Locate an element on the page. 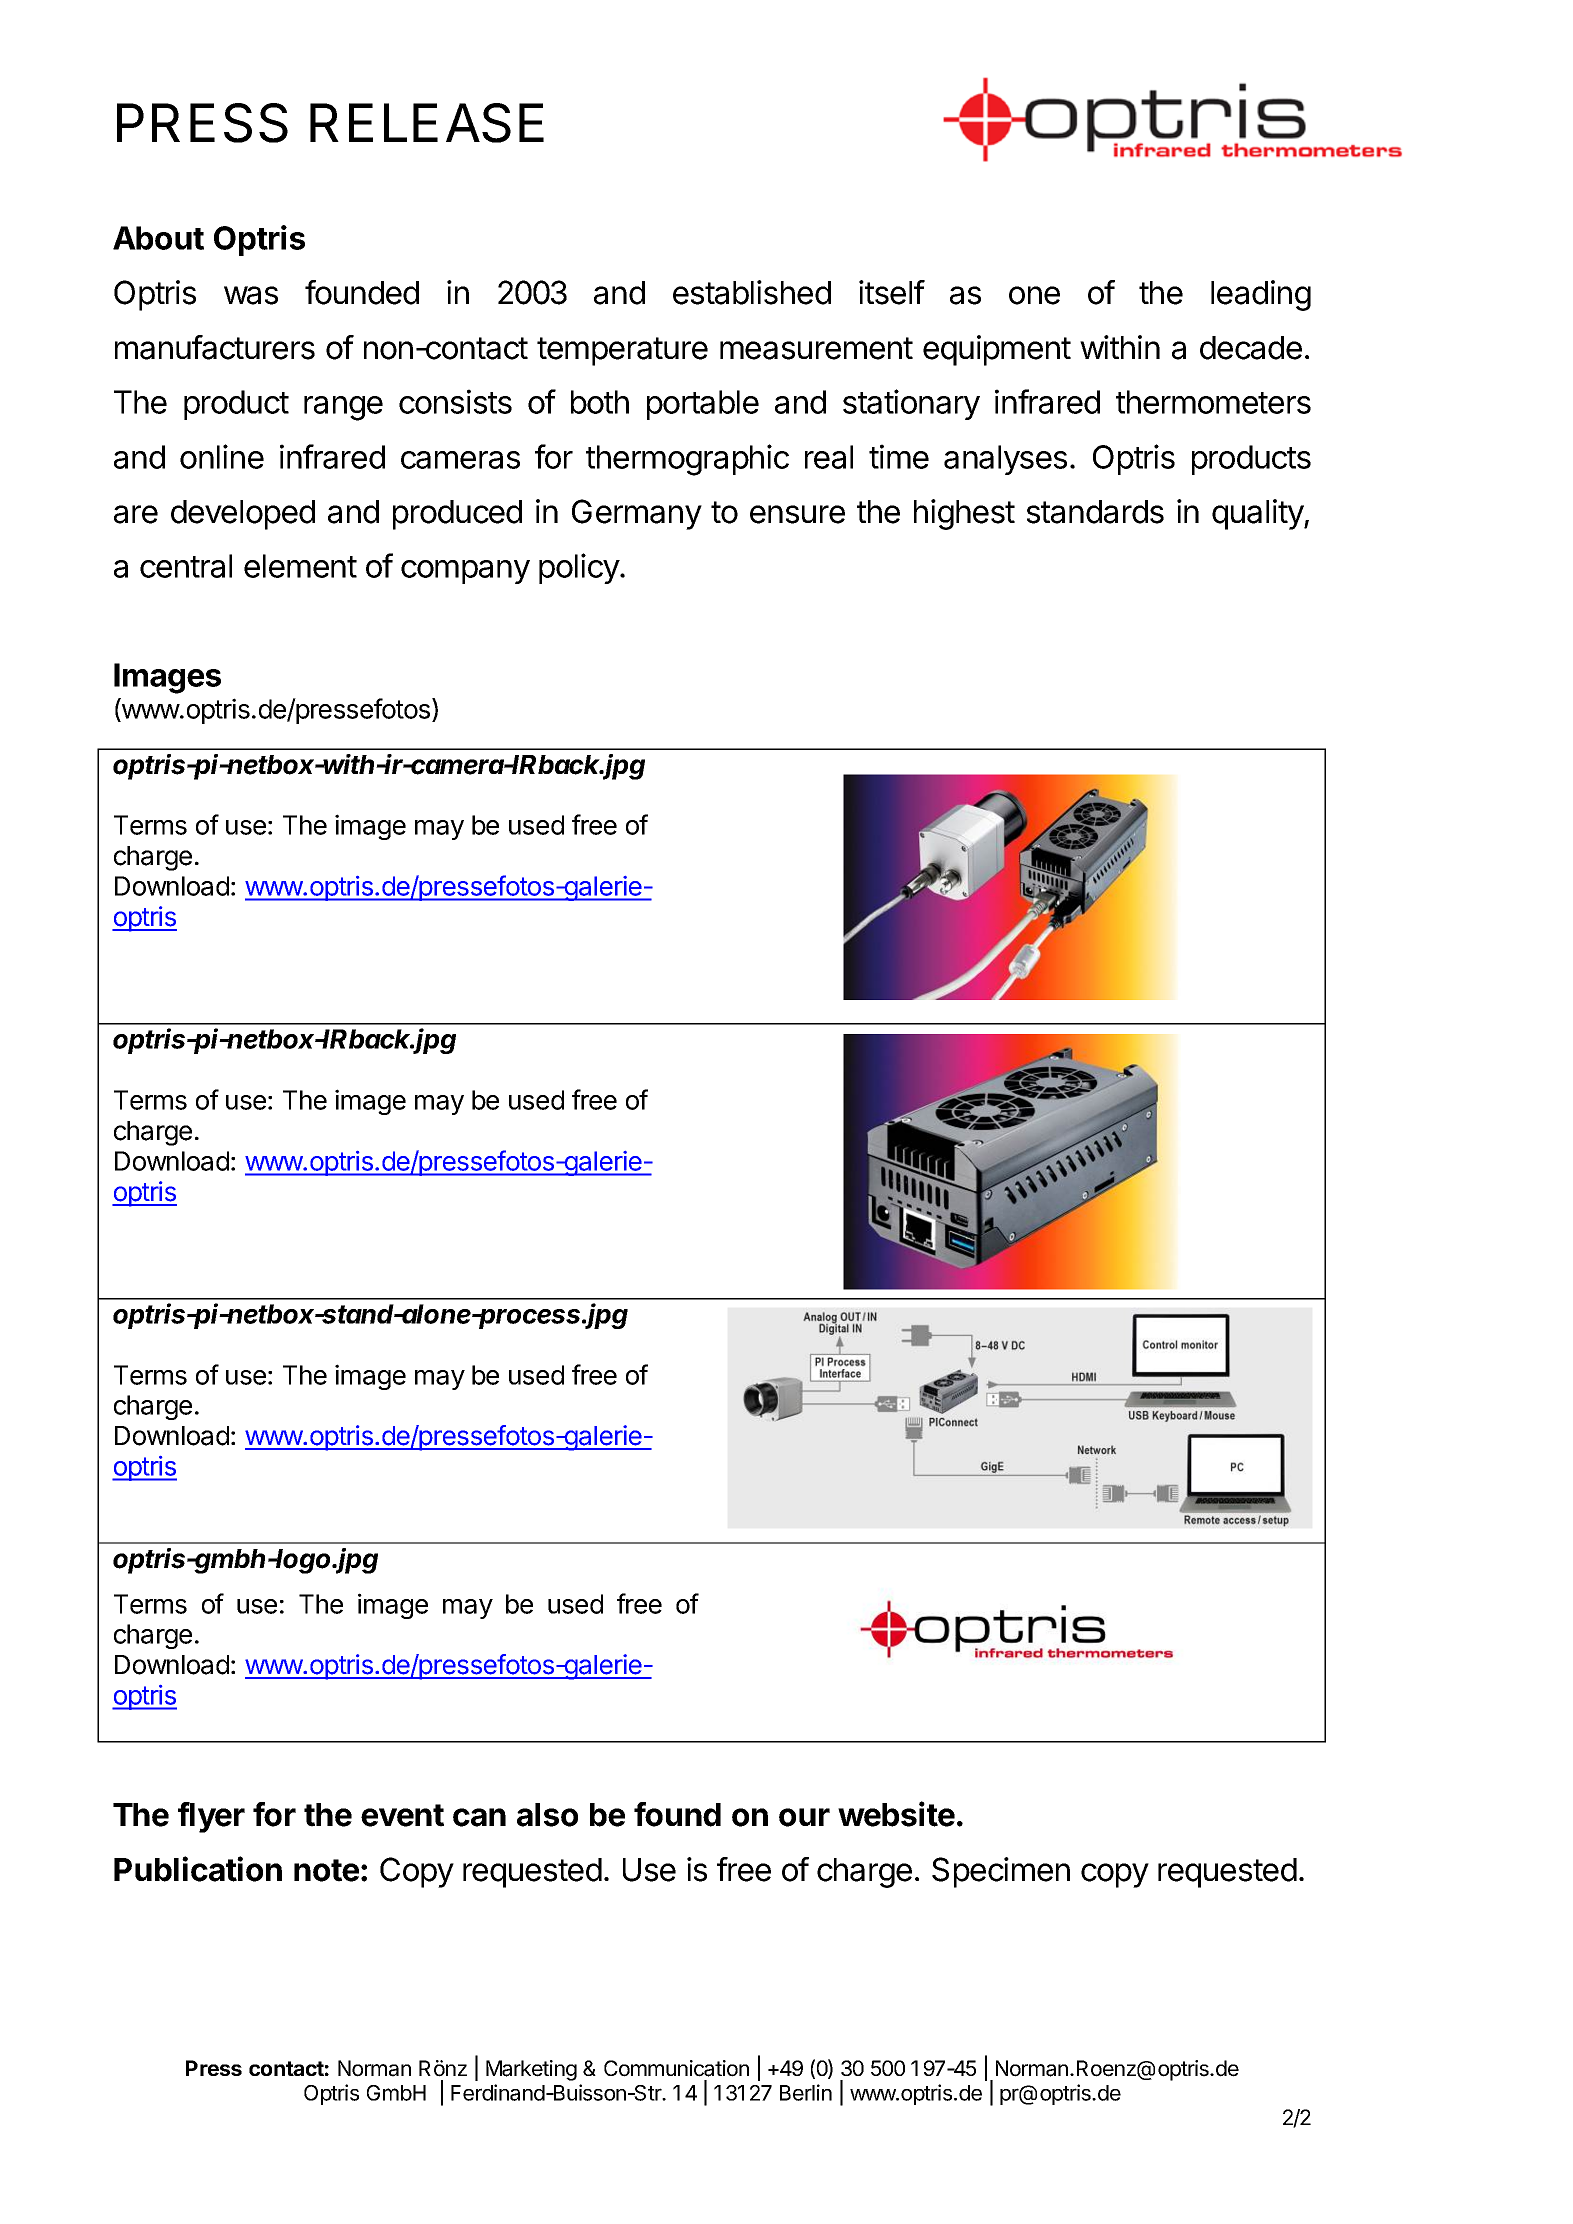 The height and width of the document is (2224, 1573). flyer is located at coordinates (211, 1817).
